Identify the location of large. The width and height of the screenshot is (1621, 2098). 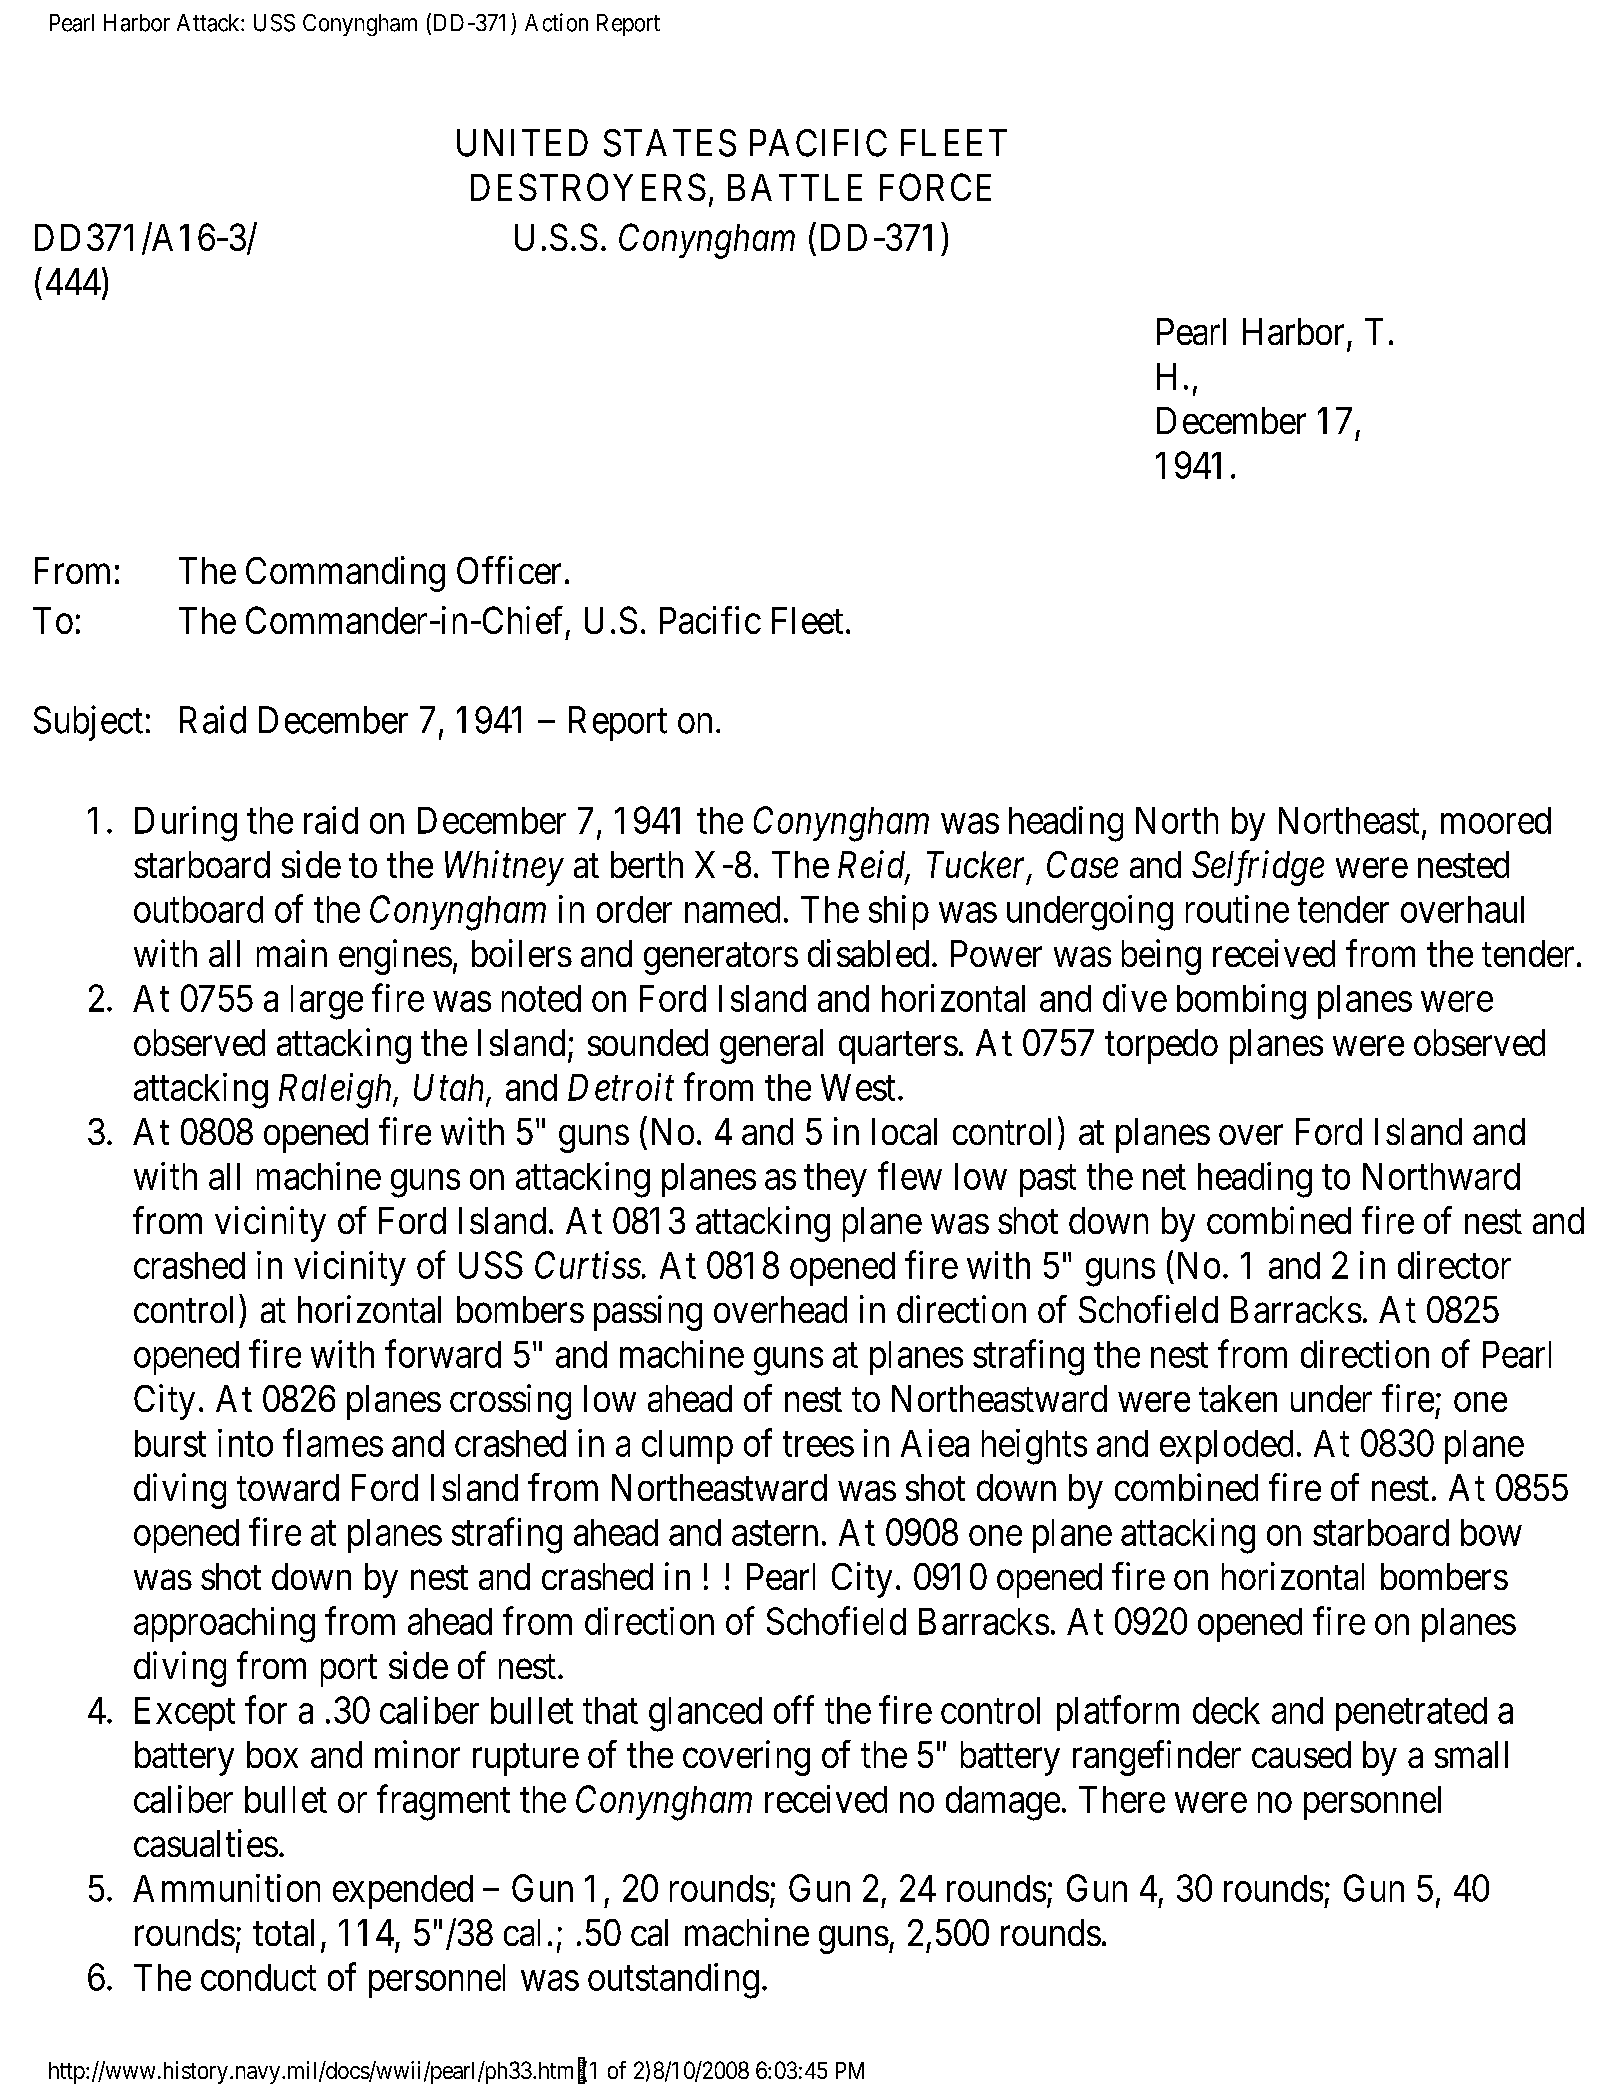
(327, 1002).
